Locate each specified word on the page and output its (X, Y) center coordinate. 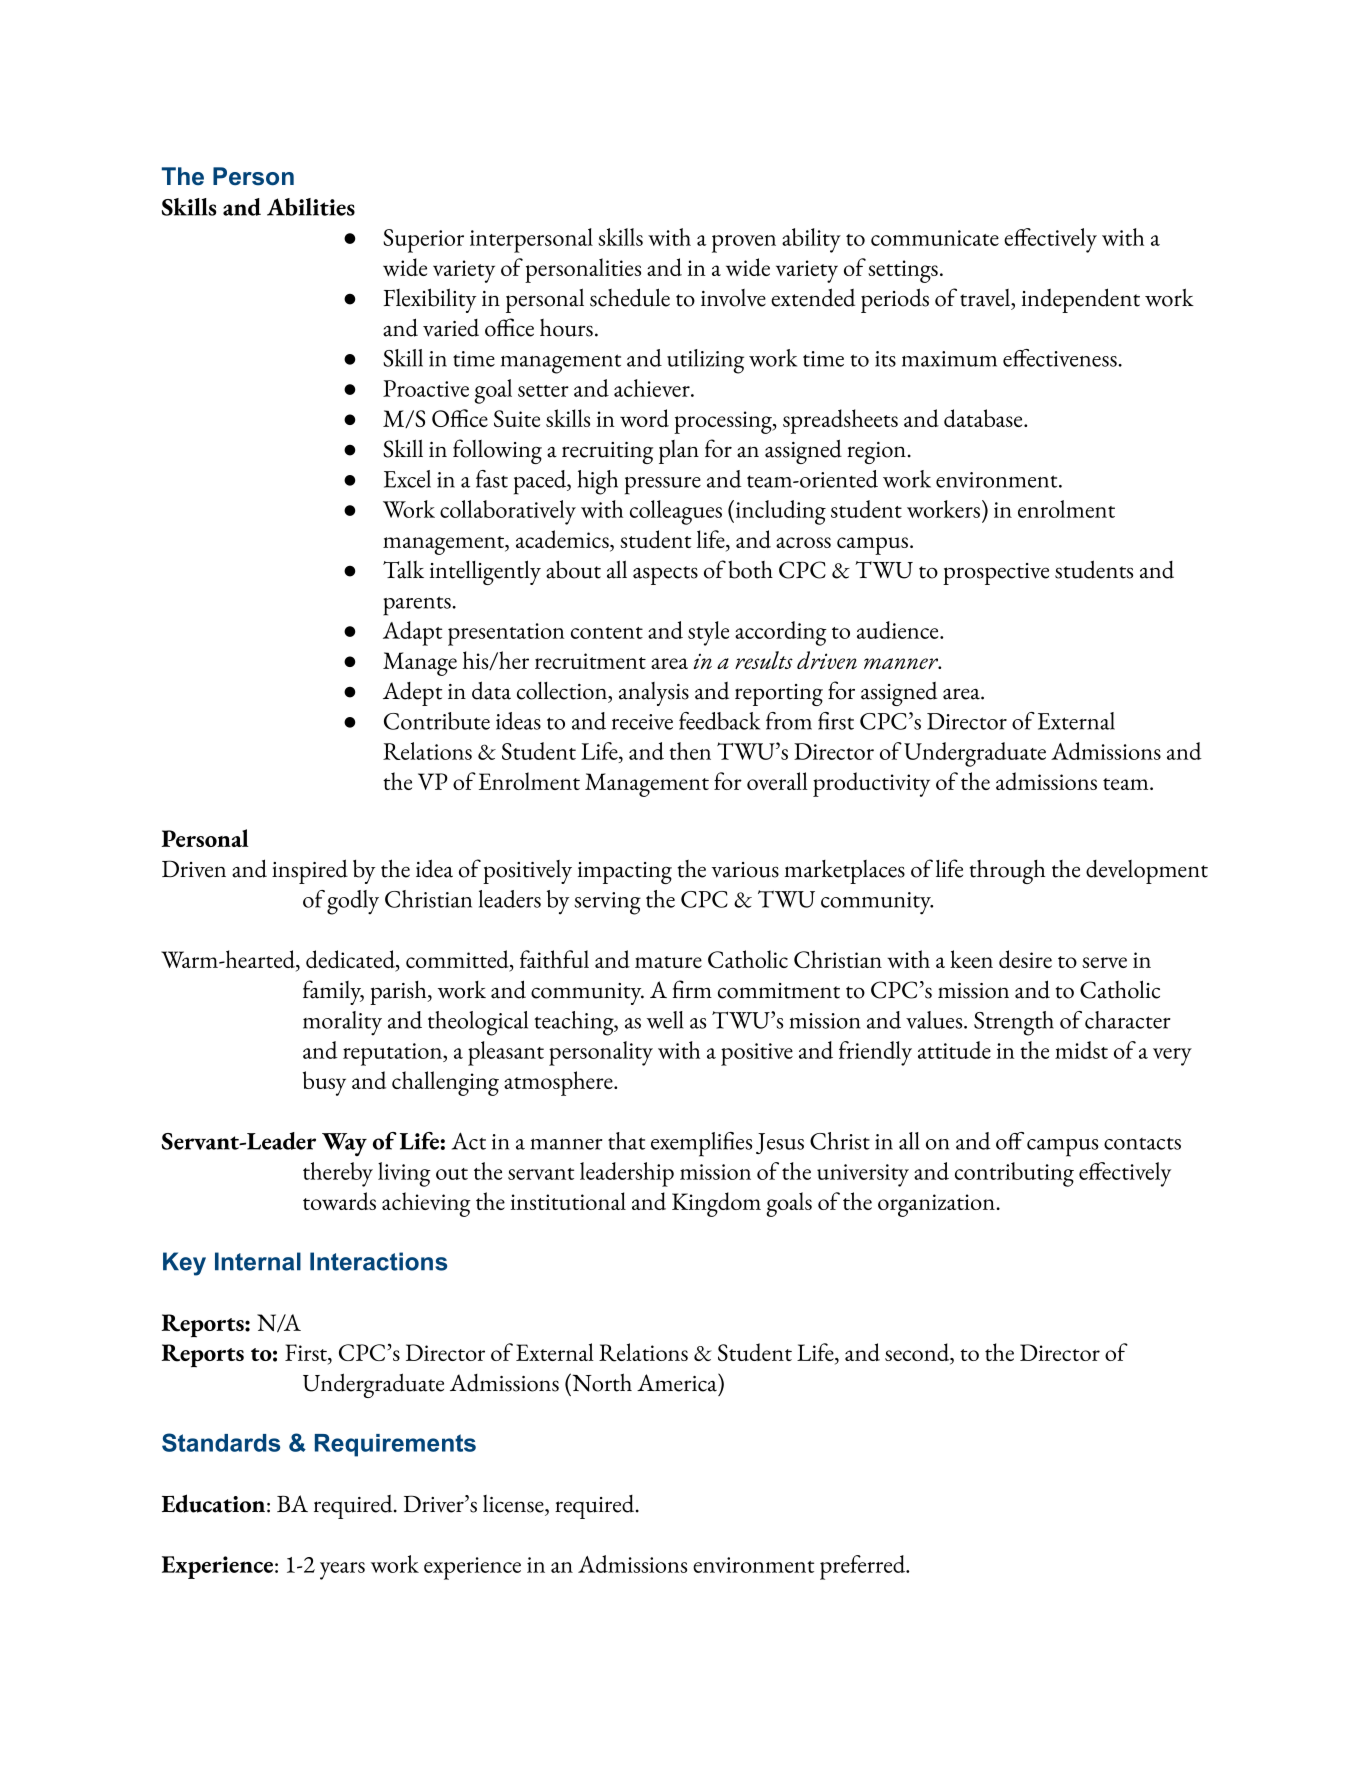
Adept (412, 694)
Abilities (311, 207)
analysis (654, 694)
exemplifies (701, 1144)
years (342, 1571)
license (514, 1504)
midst (1081, 1050)
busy (324, 1083)
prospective (996, 574)
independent (1081, 300)
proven (744, 244)
